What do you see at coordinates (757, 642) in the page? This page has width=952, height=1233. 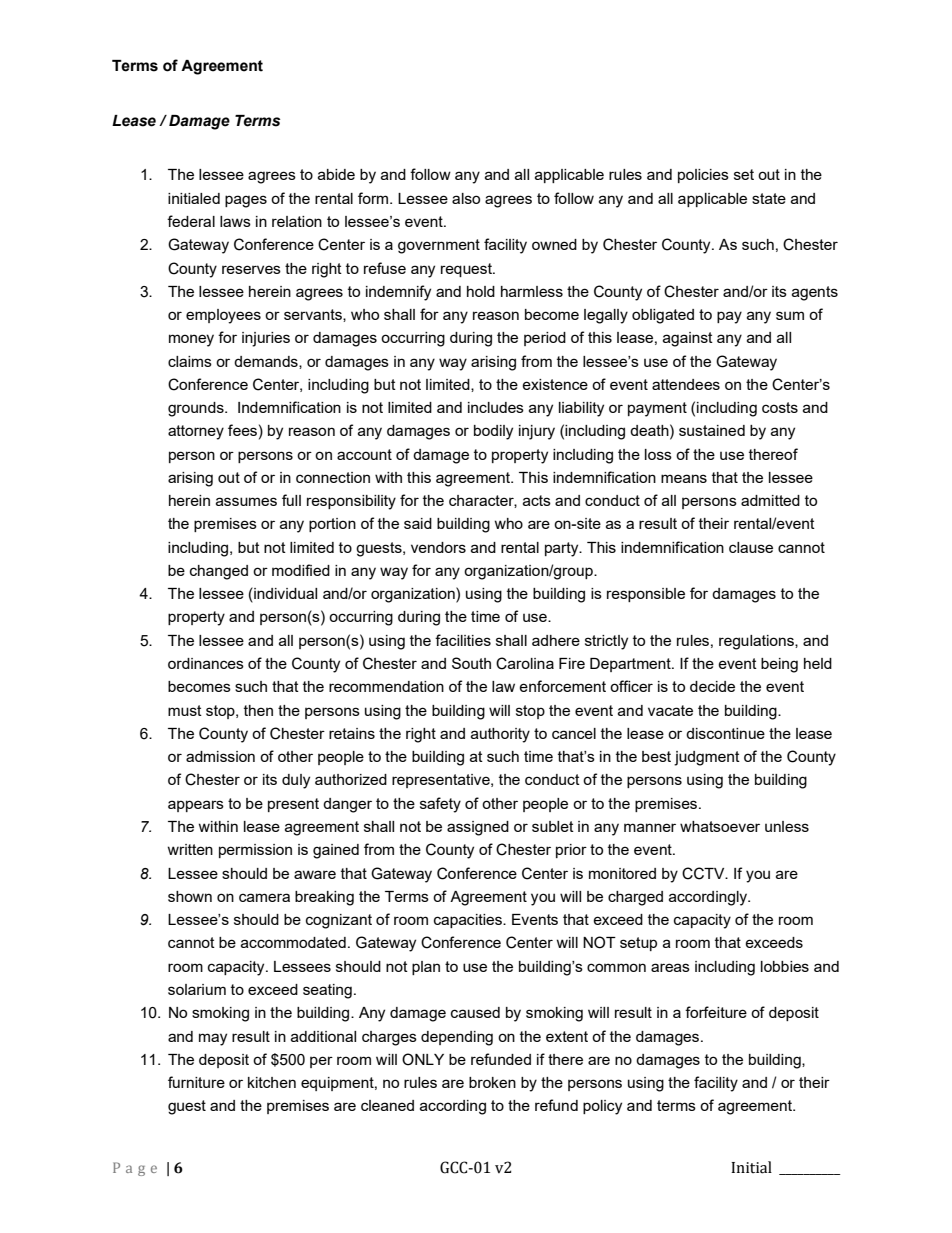 I see `regulations` at bounding box center [757, 642].
